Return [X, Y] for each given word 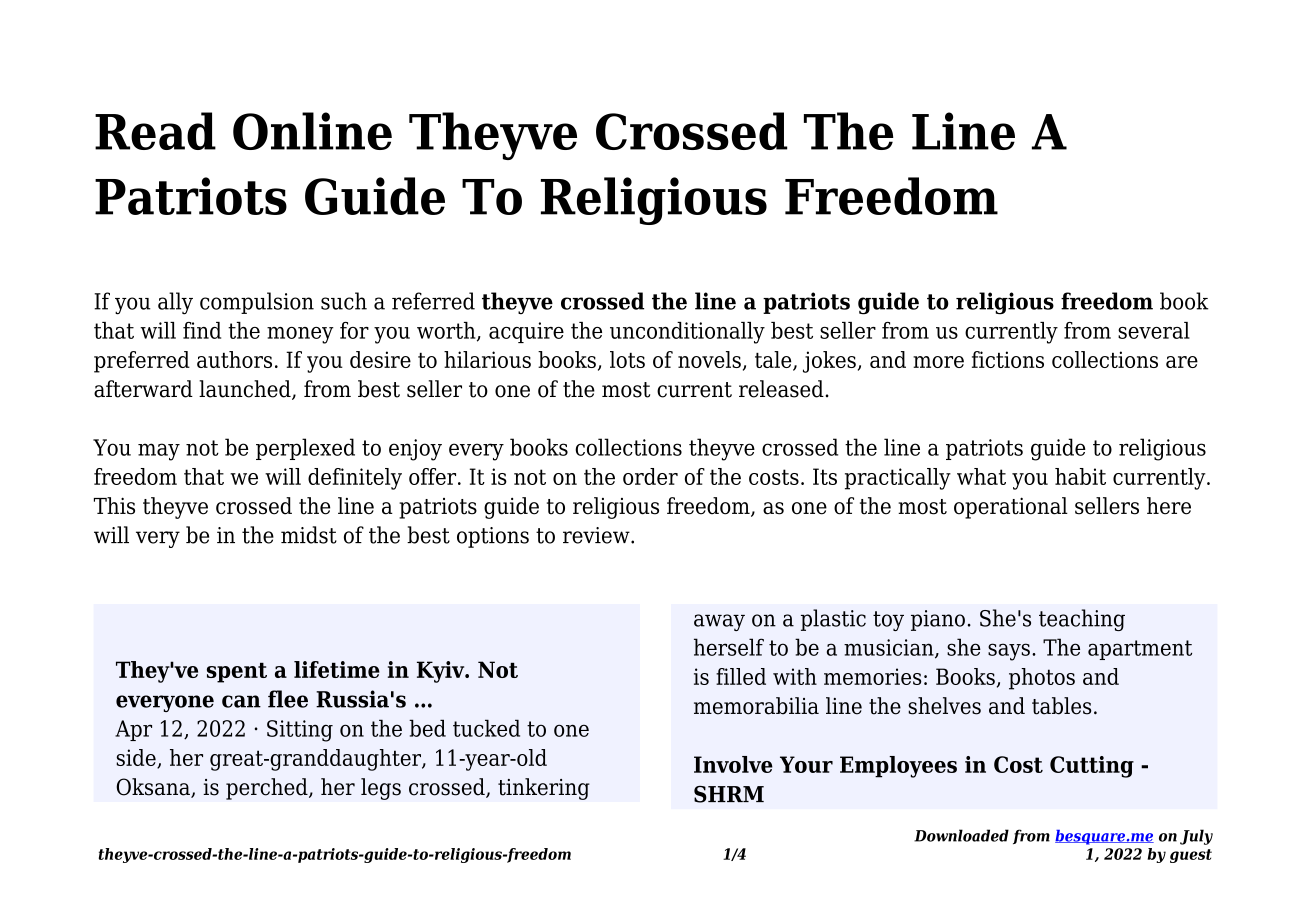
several [1154, 330]
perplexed [305, 449]
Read [155, 131]
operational [1011, 508]
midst [309, 535]
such [344, 301]
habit [1080, 476]
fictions [1008, 359]
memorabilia [756, 706]
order [650, 476]
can [241, 701]
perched [268, 789]
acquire [526, 332]
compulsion [257, 303]
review [597, 535]
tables [1061, 706]
